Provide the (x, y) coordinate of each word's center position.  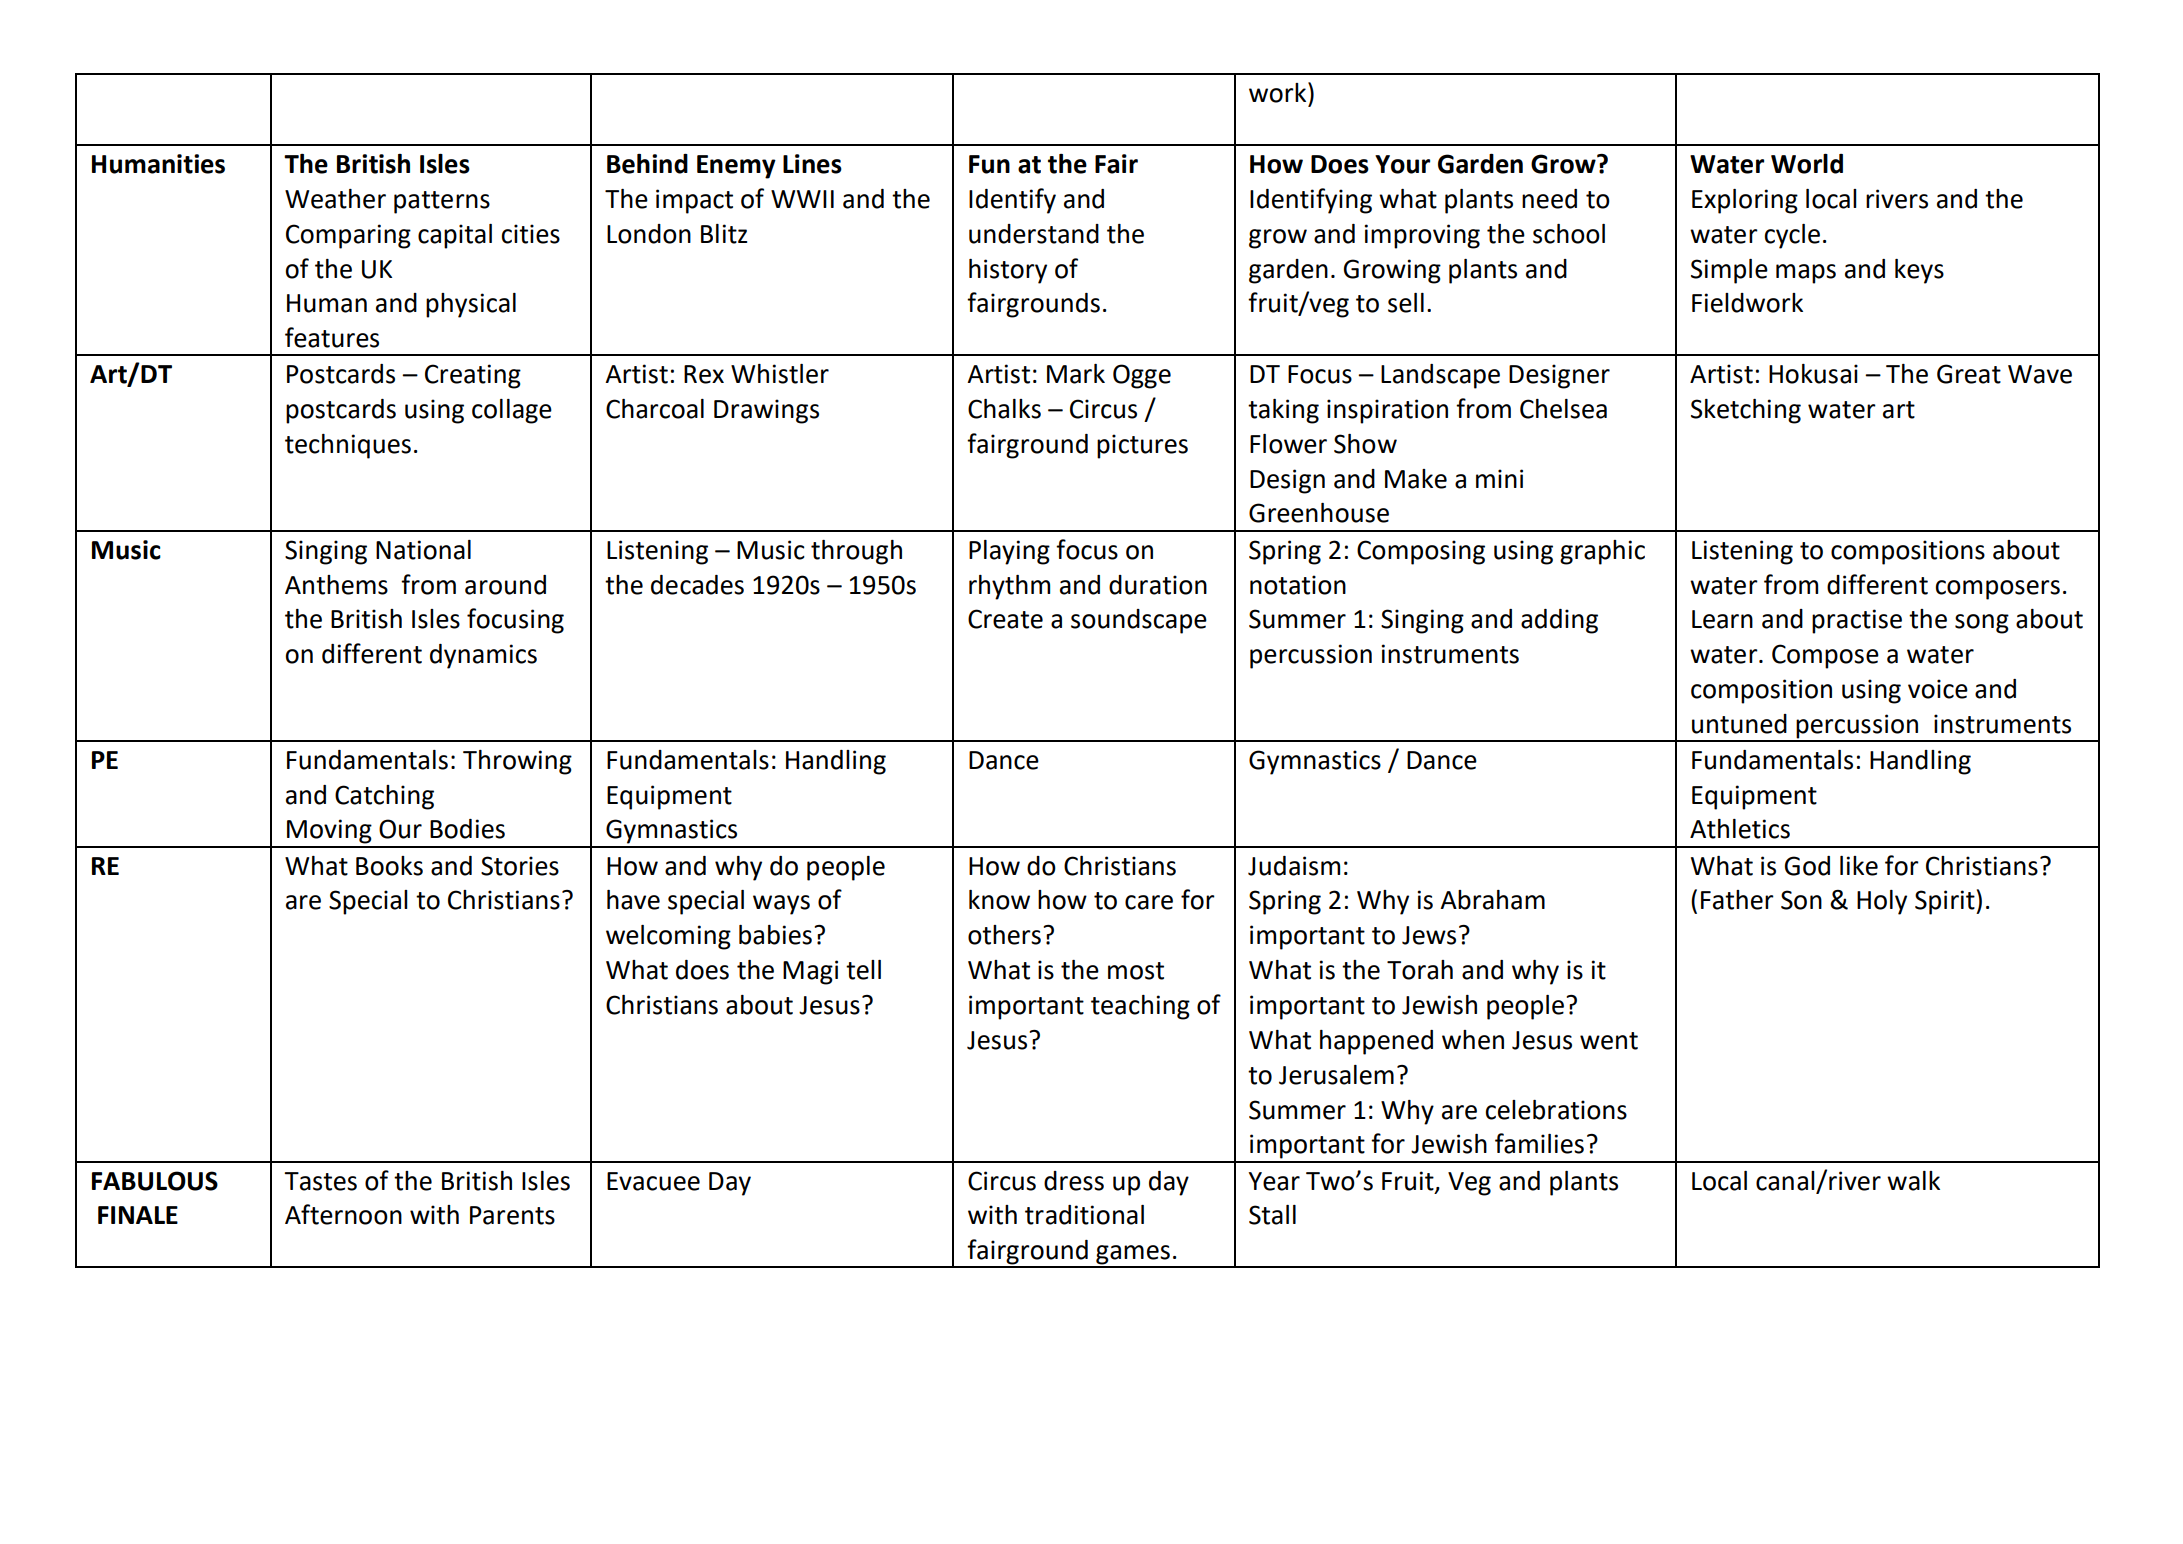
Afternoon (343, 1214)
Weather (335, 199)
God (1807, 866)
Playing (1009, 552)
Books (389, 866)
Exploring (1745, 201)
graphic (1602, 552)
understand (1034, 234)
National (423, 550)
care (1149, 902)
